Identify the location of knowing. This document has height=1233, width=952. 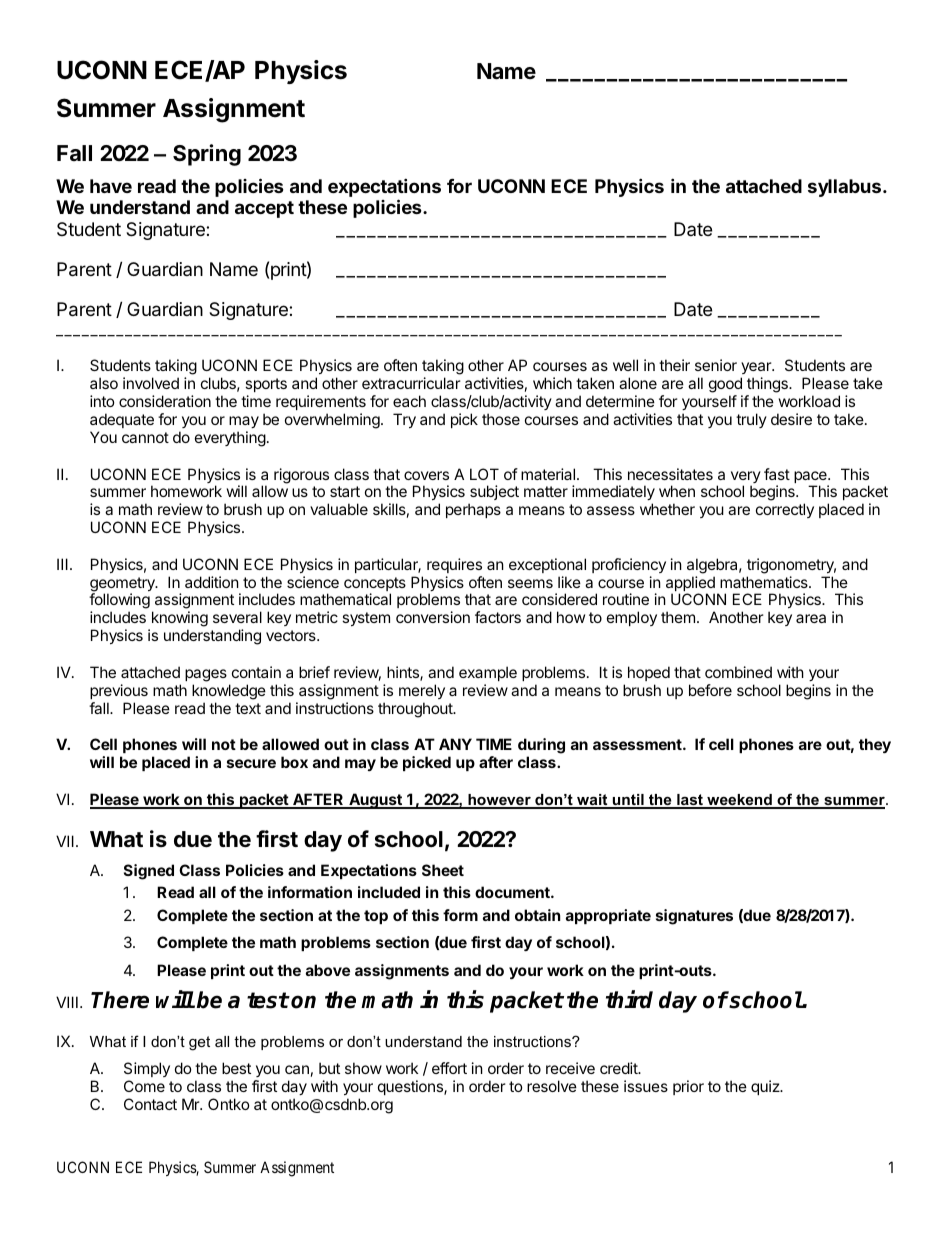
(178, 620).
